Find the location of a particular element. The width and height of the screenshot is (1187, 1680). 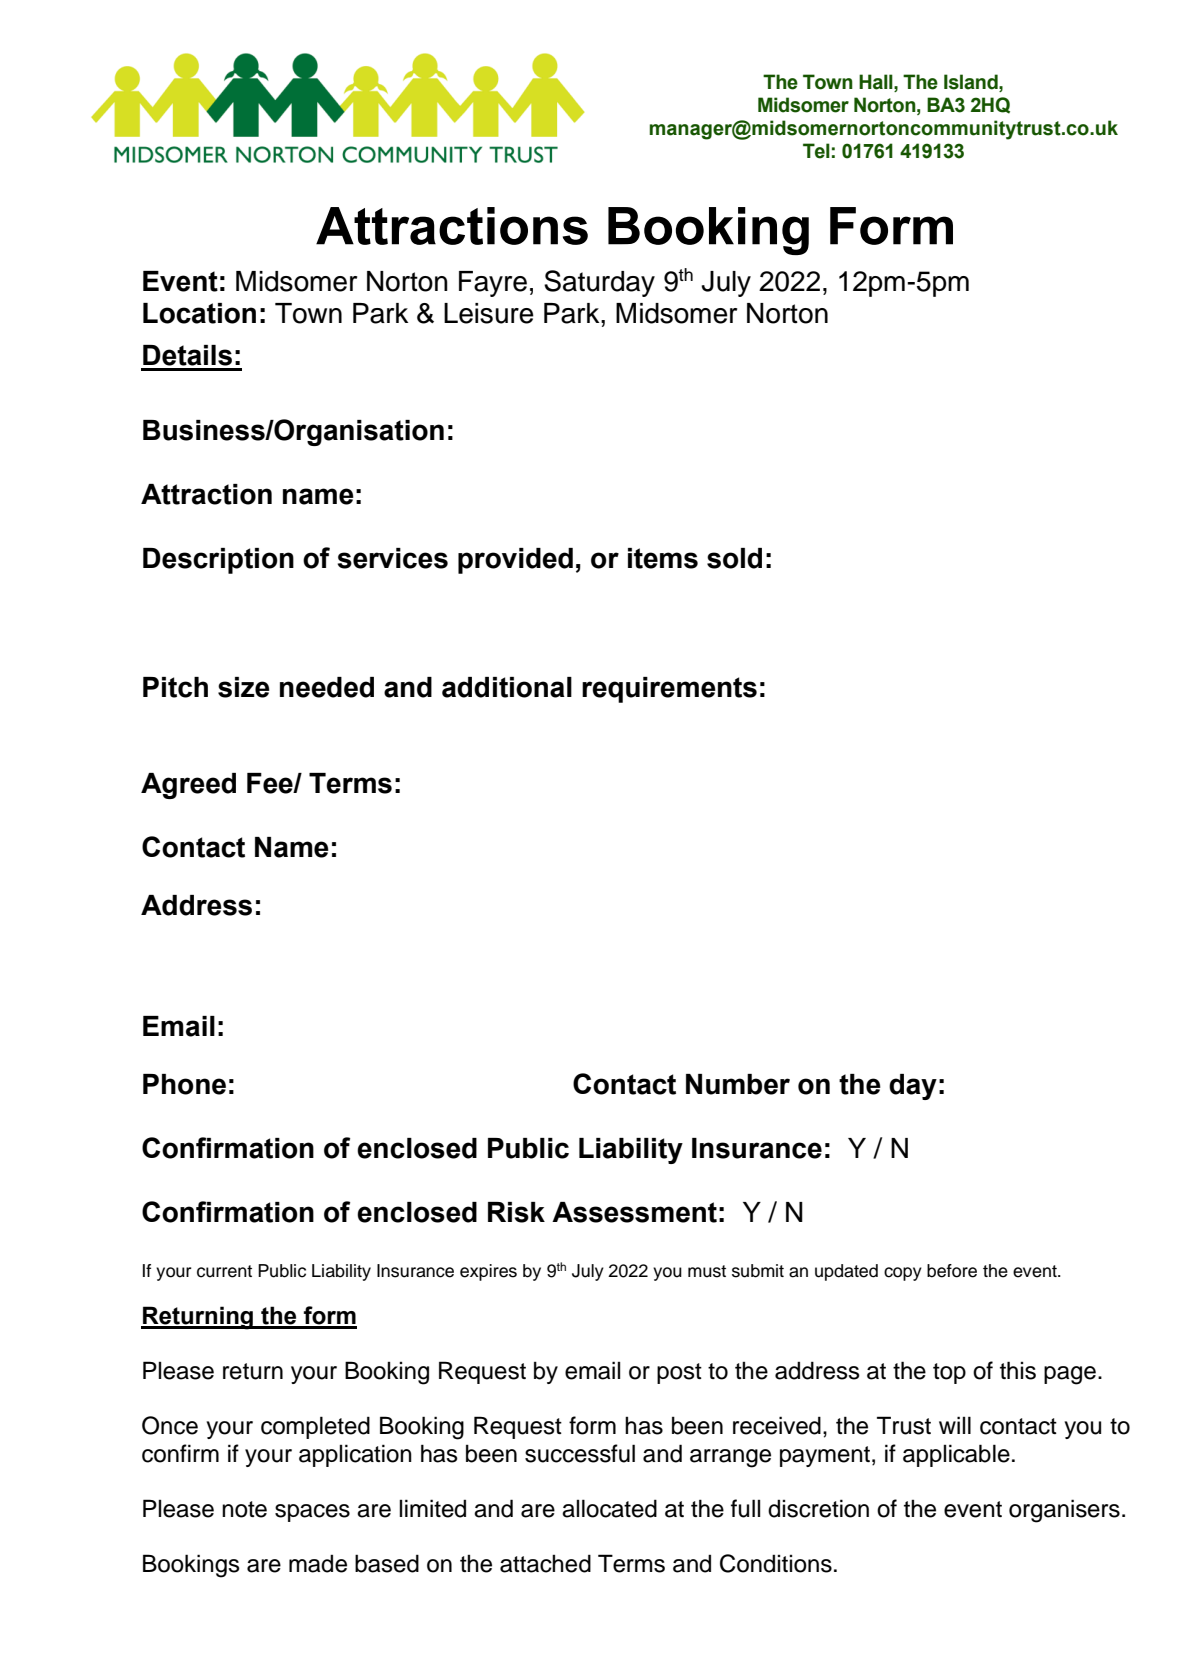

size is located at coordinates (244, 687).
